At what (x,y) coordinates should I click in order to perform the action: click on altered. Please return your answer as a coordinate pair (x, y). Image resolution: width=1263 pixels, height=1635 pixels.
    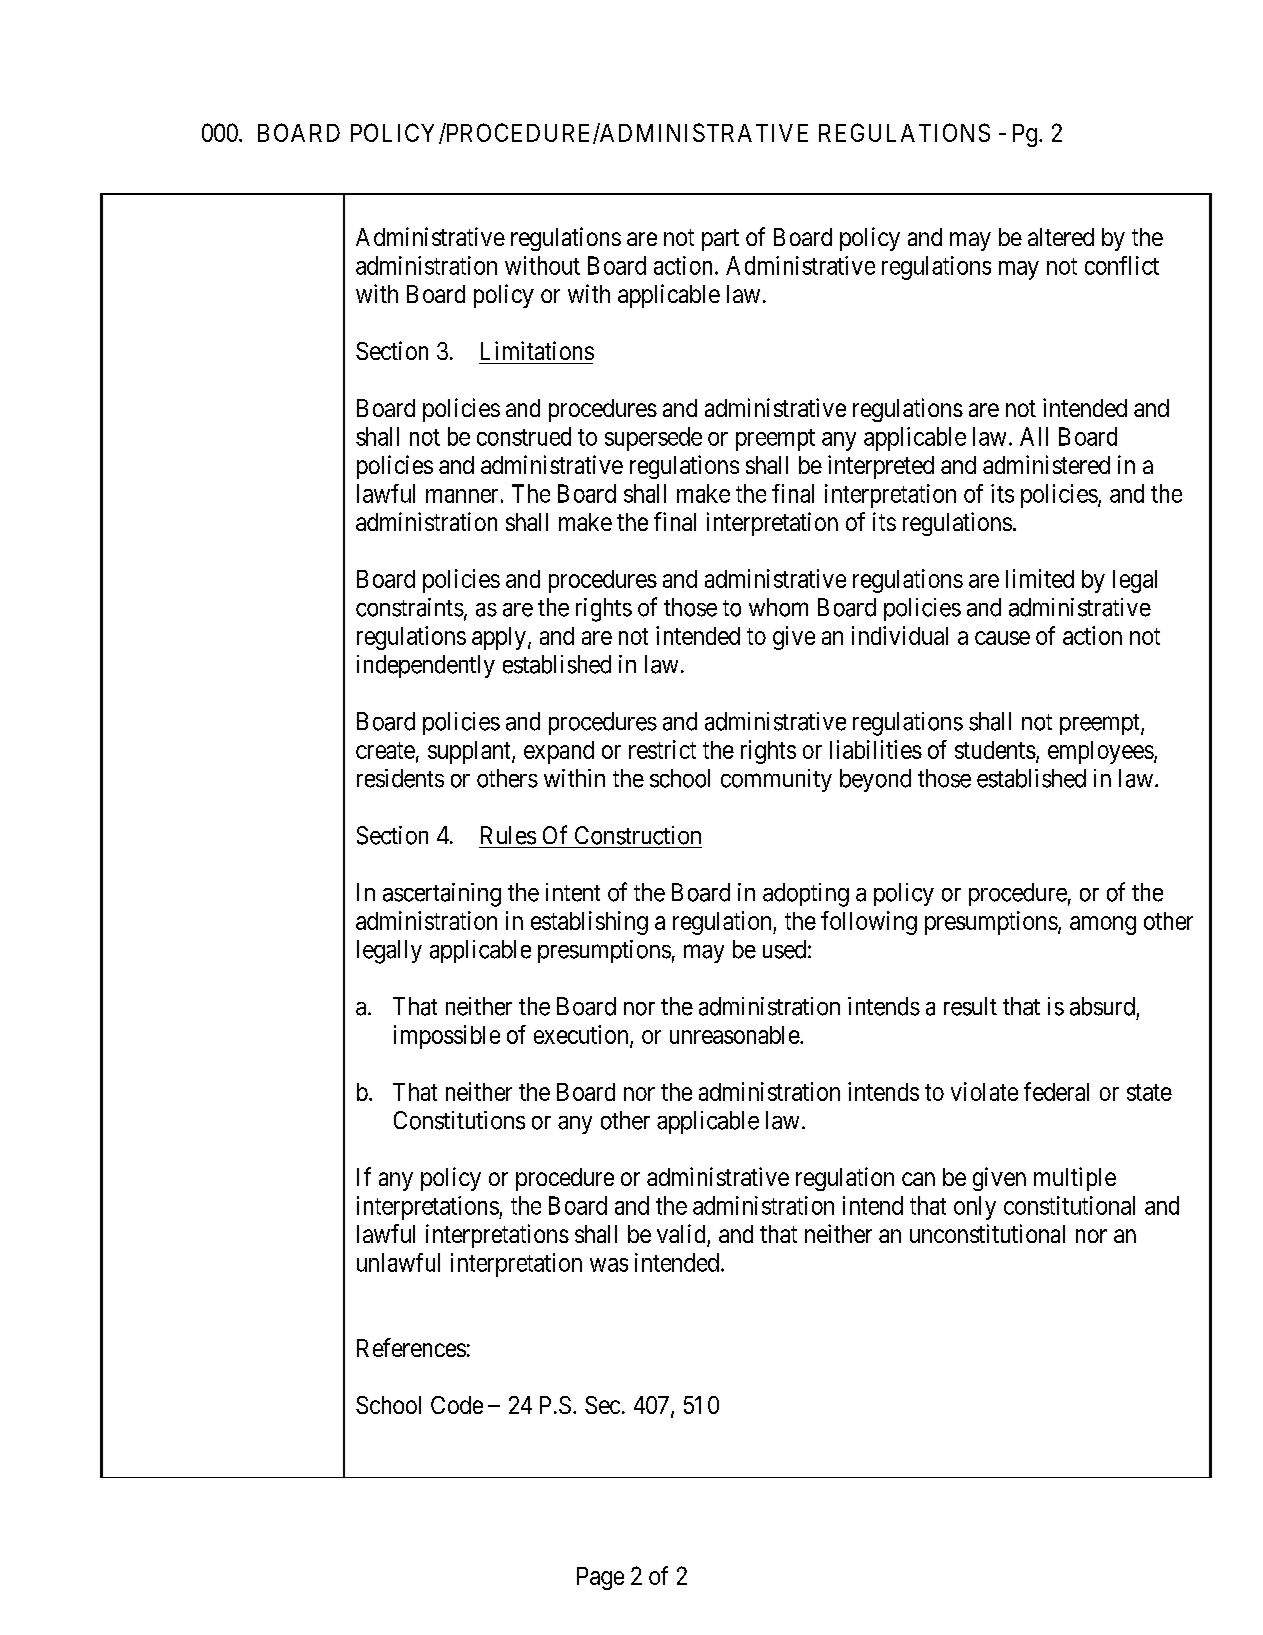
    Looking at the image, I should click on (1061, 237).
